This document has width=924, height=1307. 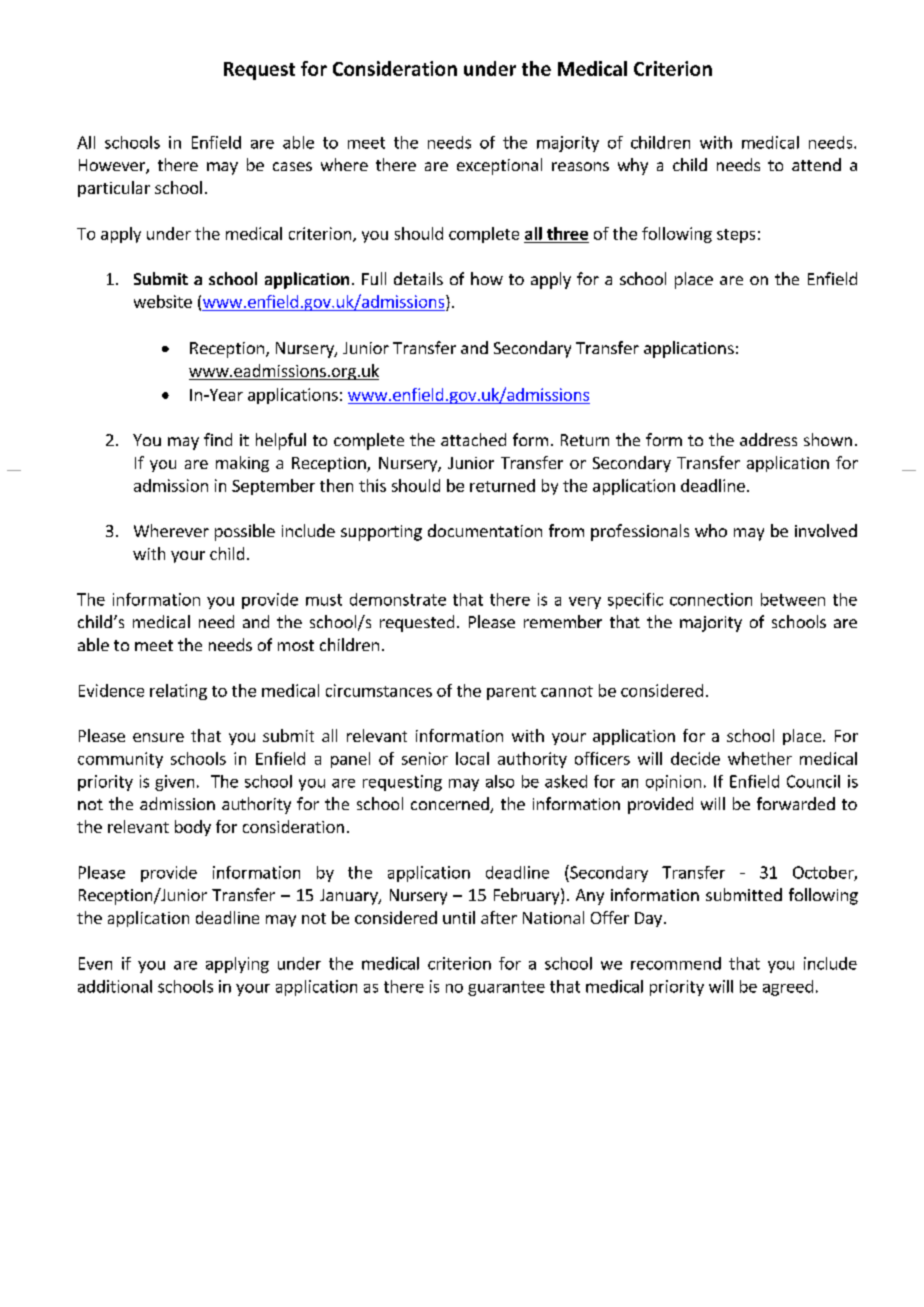 I want to click on additional, so click(x=115, y=986).
